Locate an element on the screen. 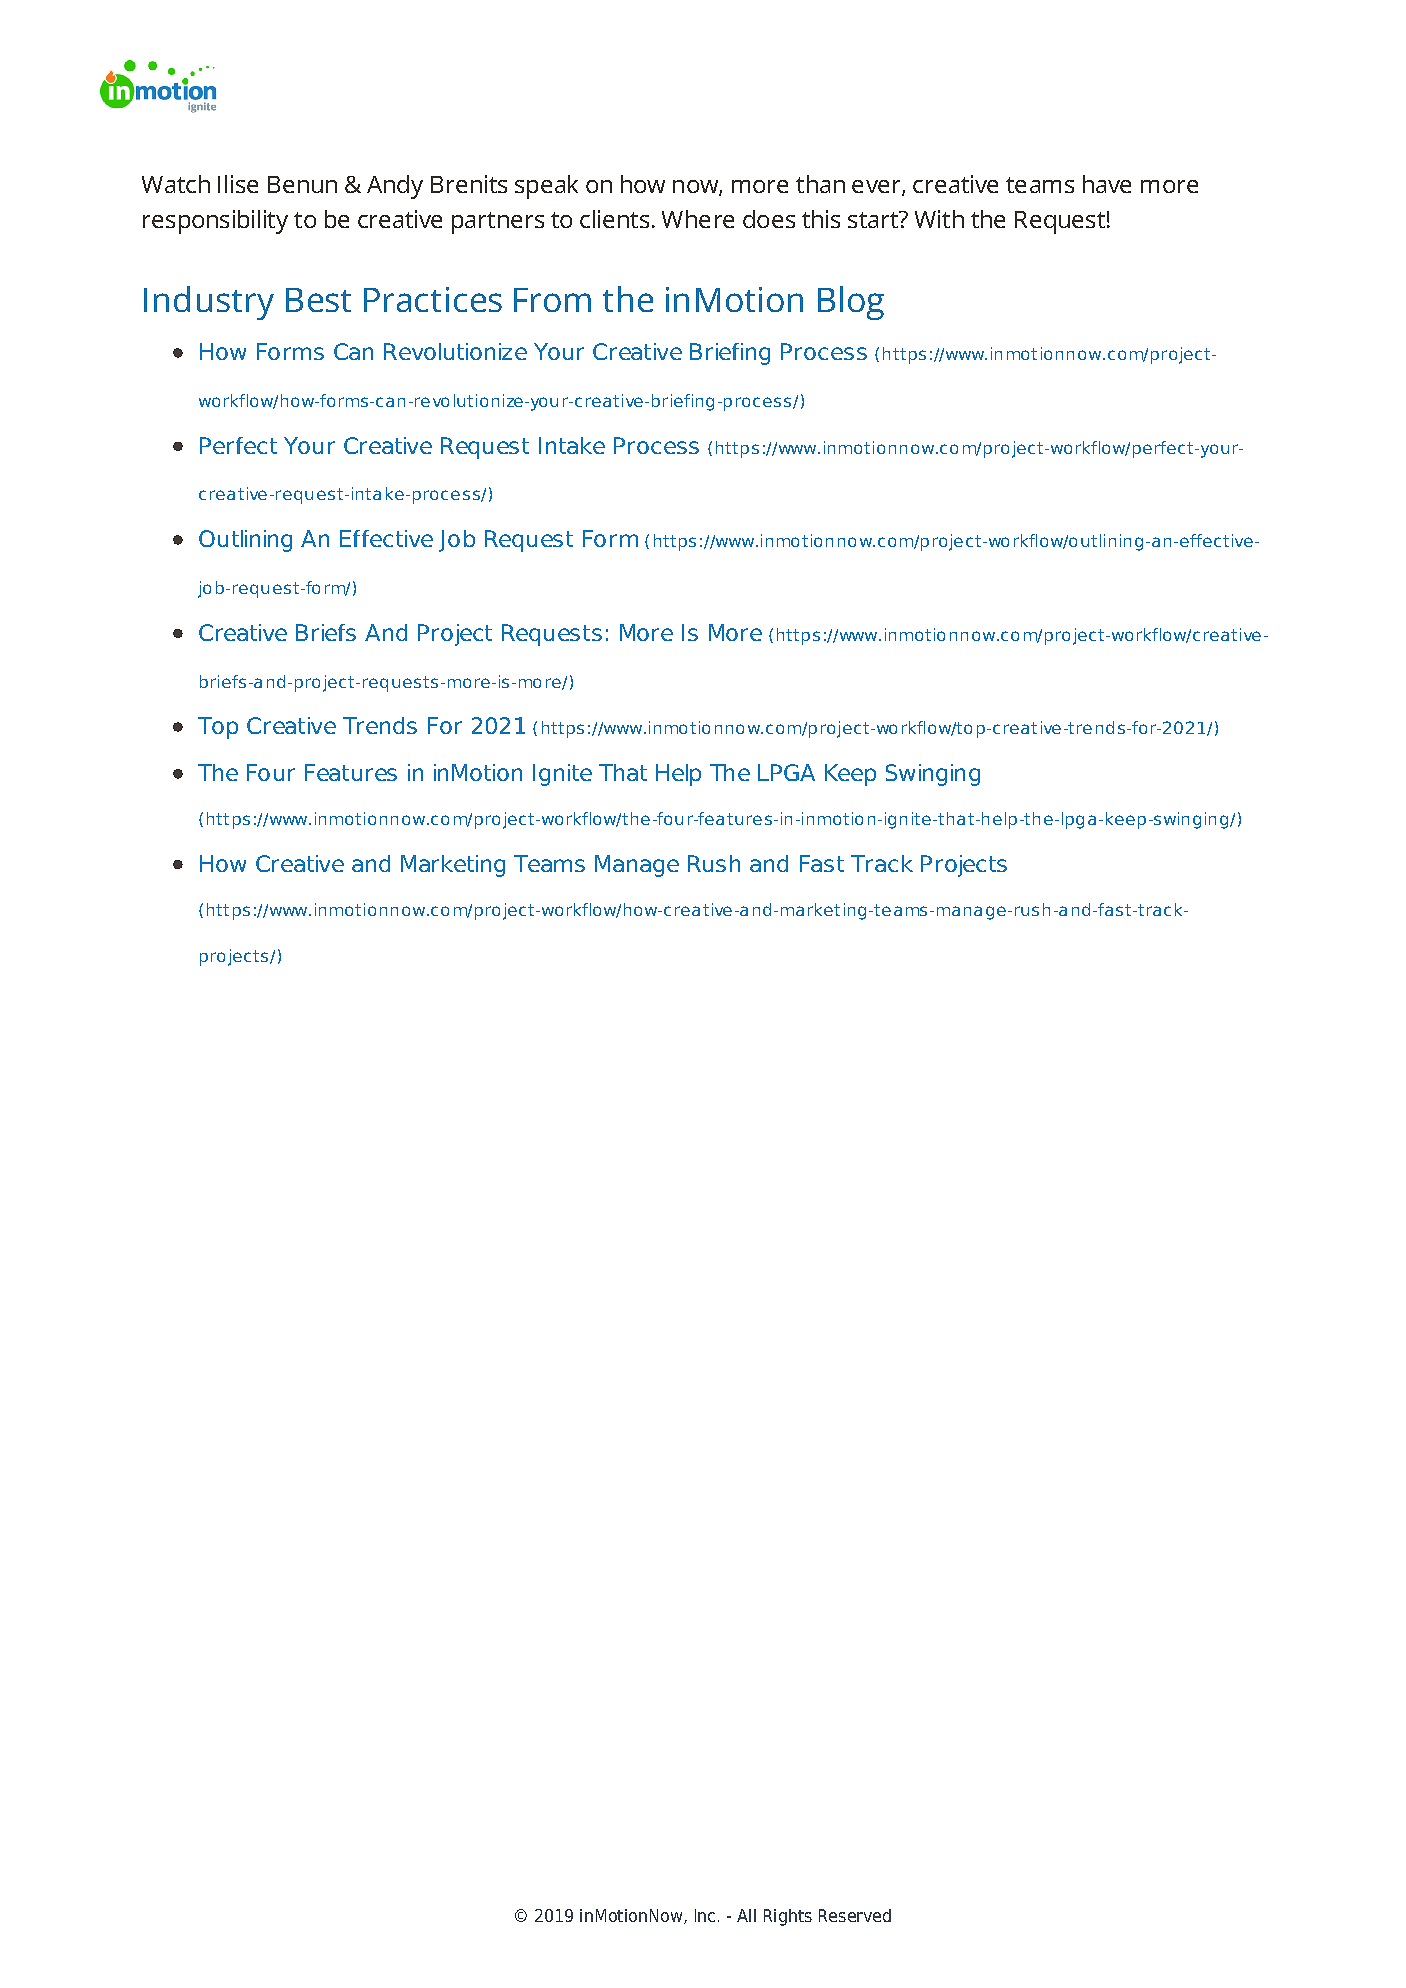 The image size is (1406, 1988). Best is located at coordinates (318, 300).
